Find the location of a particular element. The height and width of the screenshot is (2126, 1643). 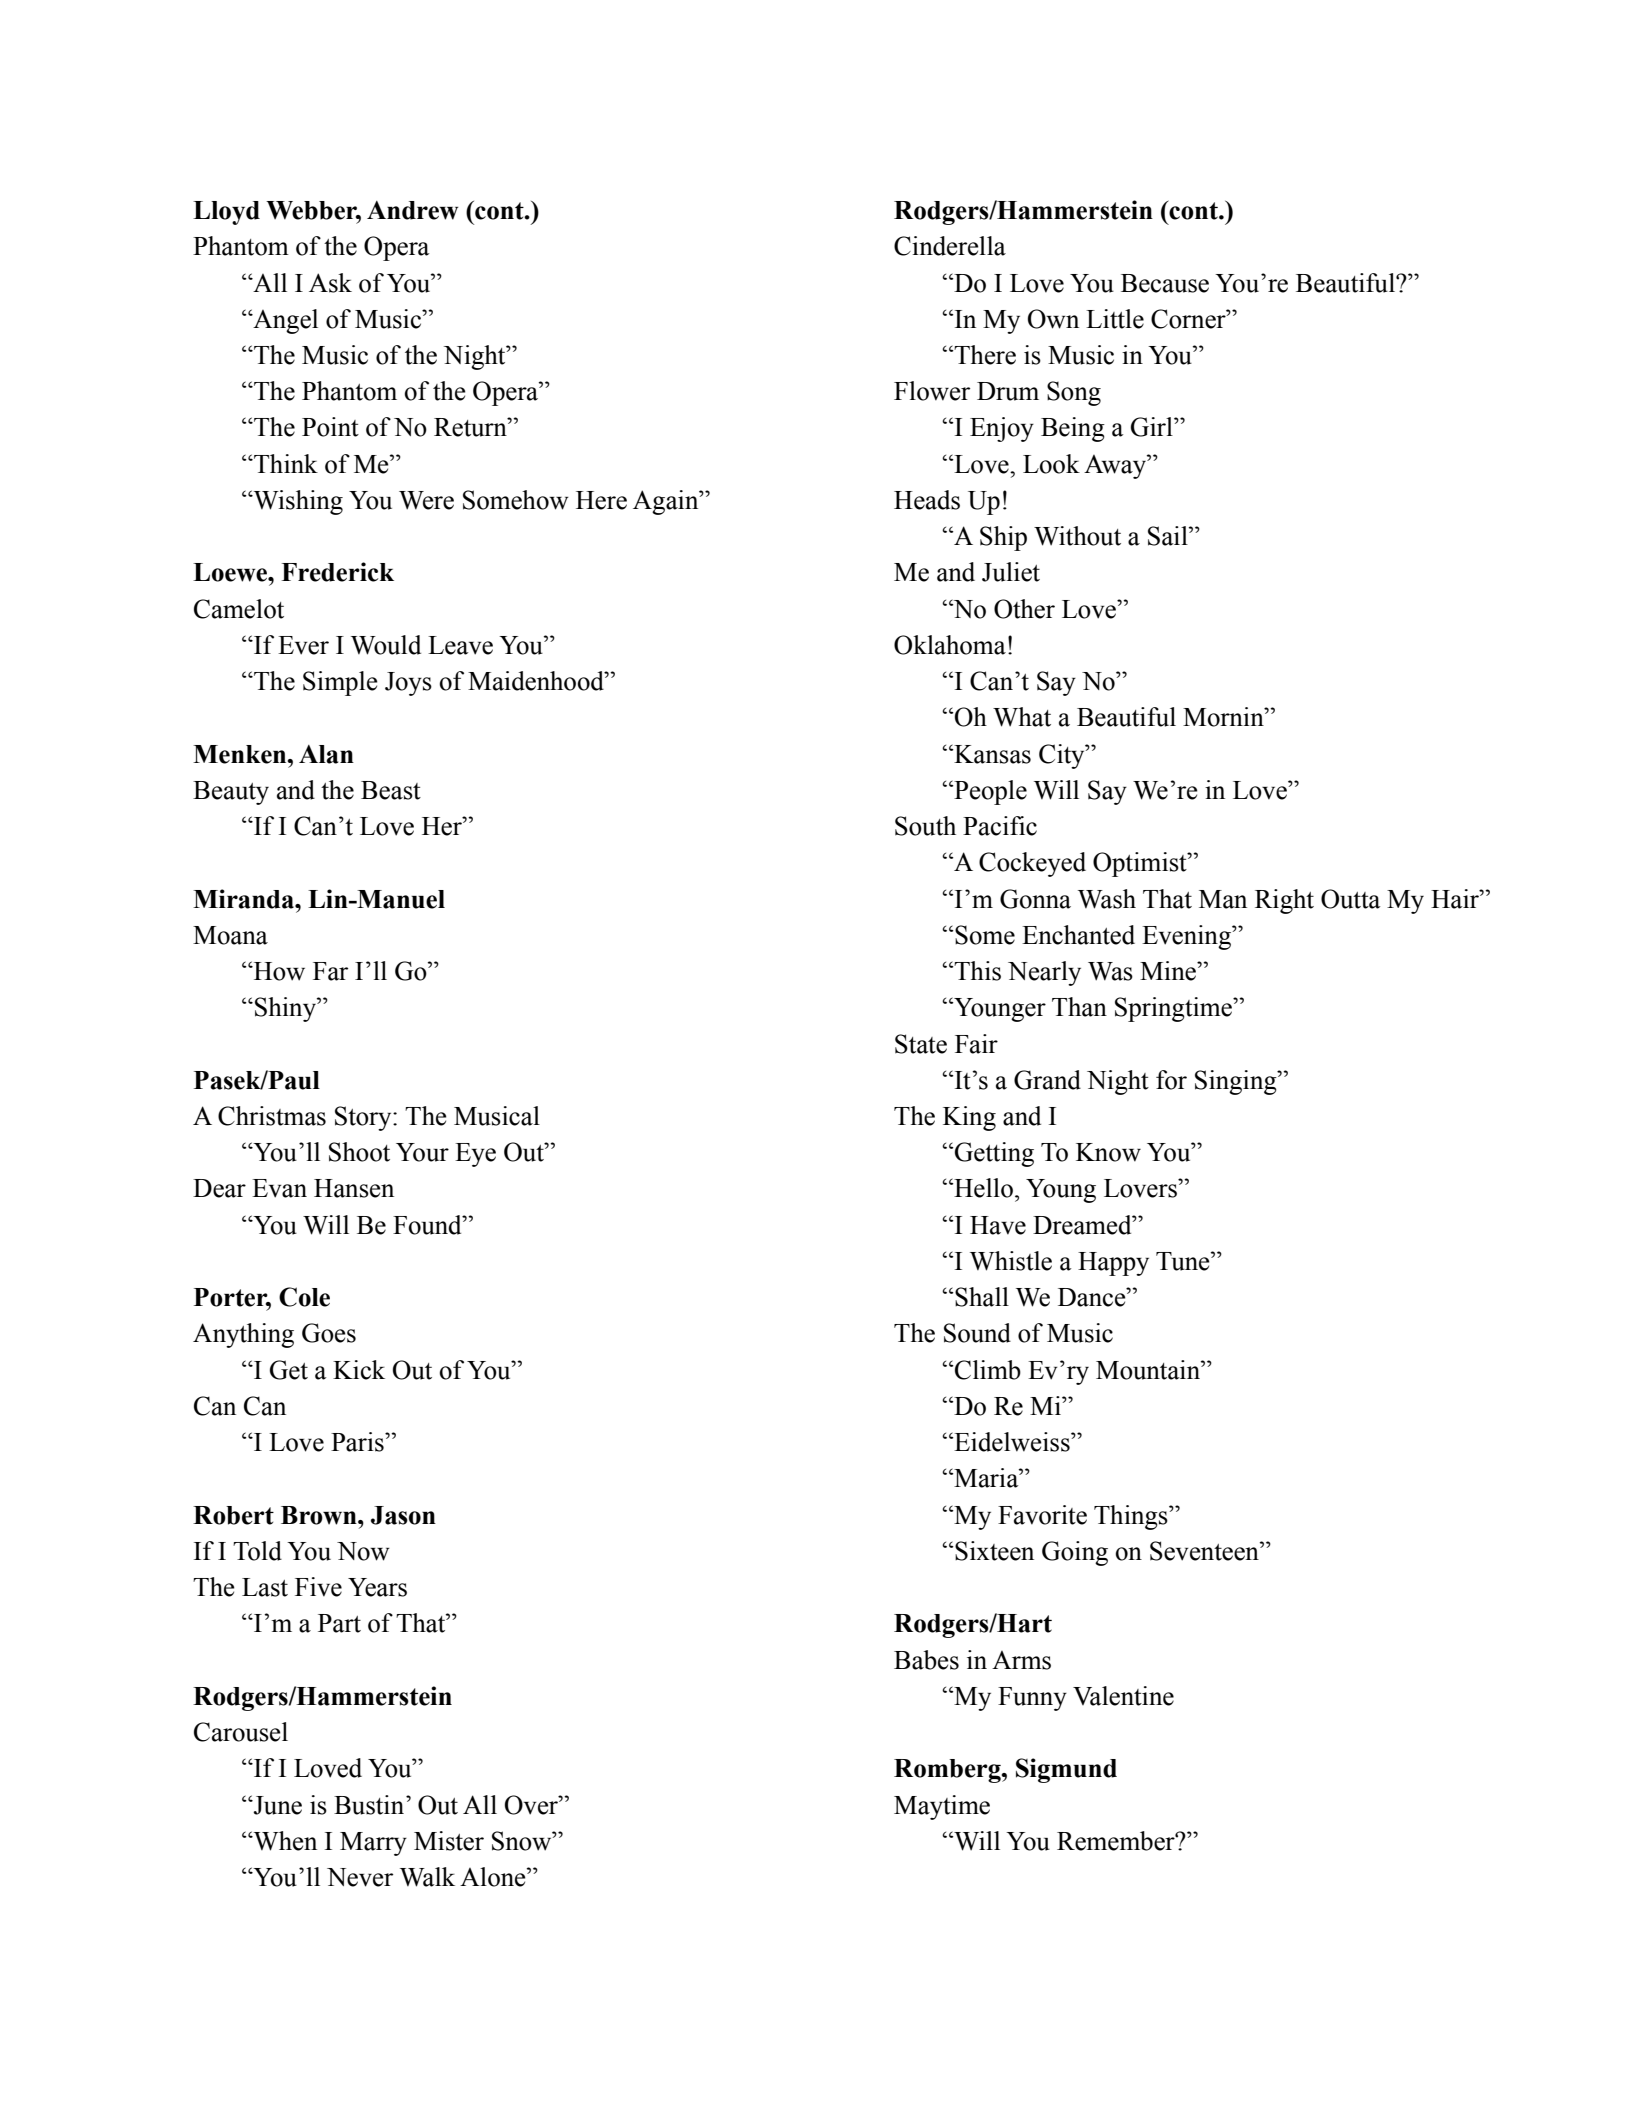

Ask is located at coordinates (330, 283).
